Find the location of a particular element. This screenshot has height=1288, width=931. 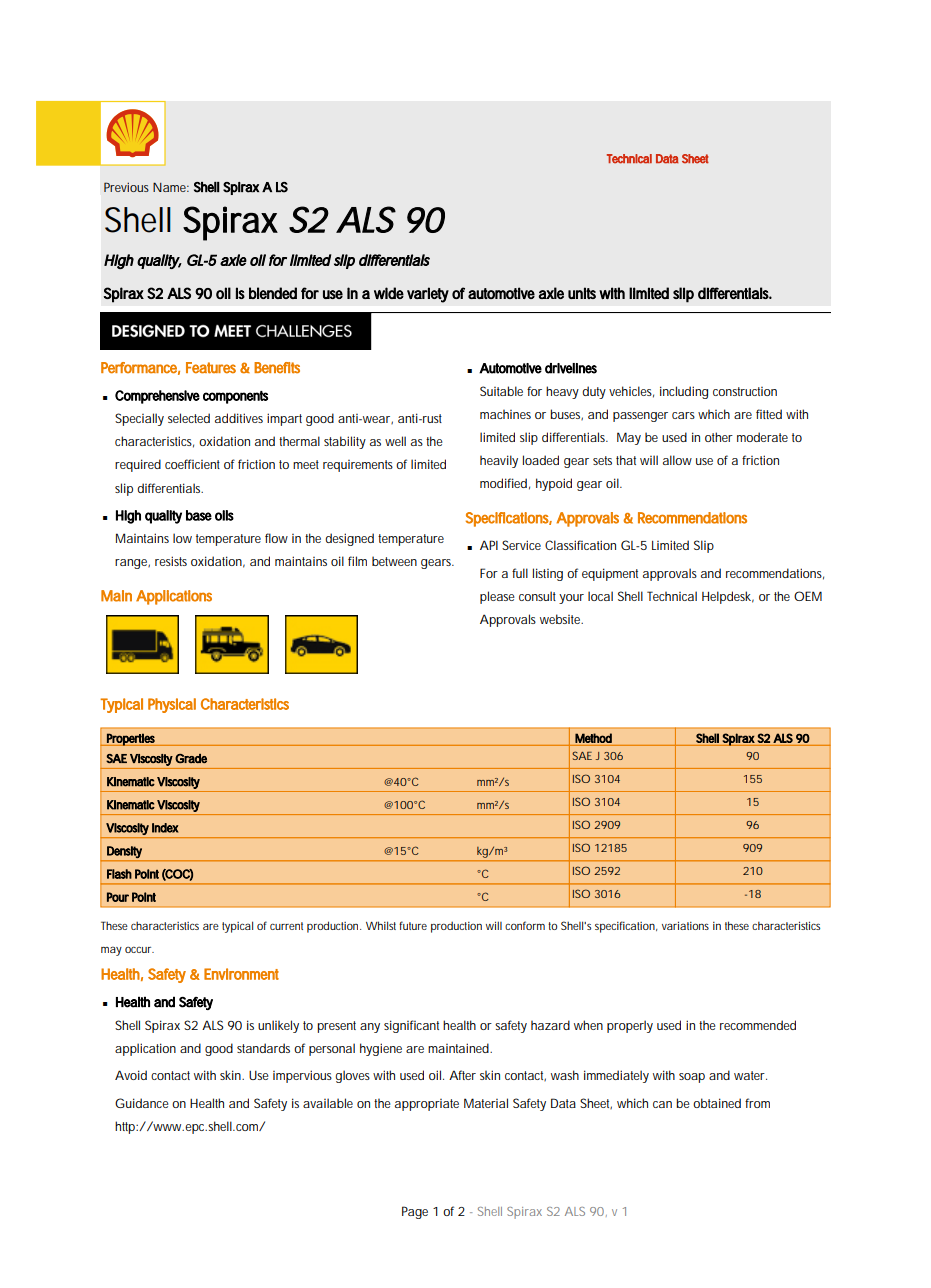

variety is located at coordinates (428, 295).
